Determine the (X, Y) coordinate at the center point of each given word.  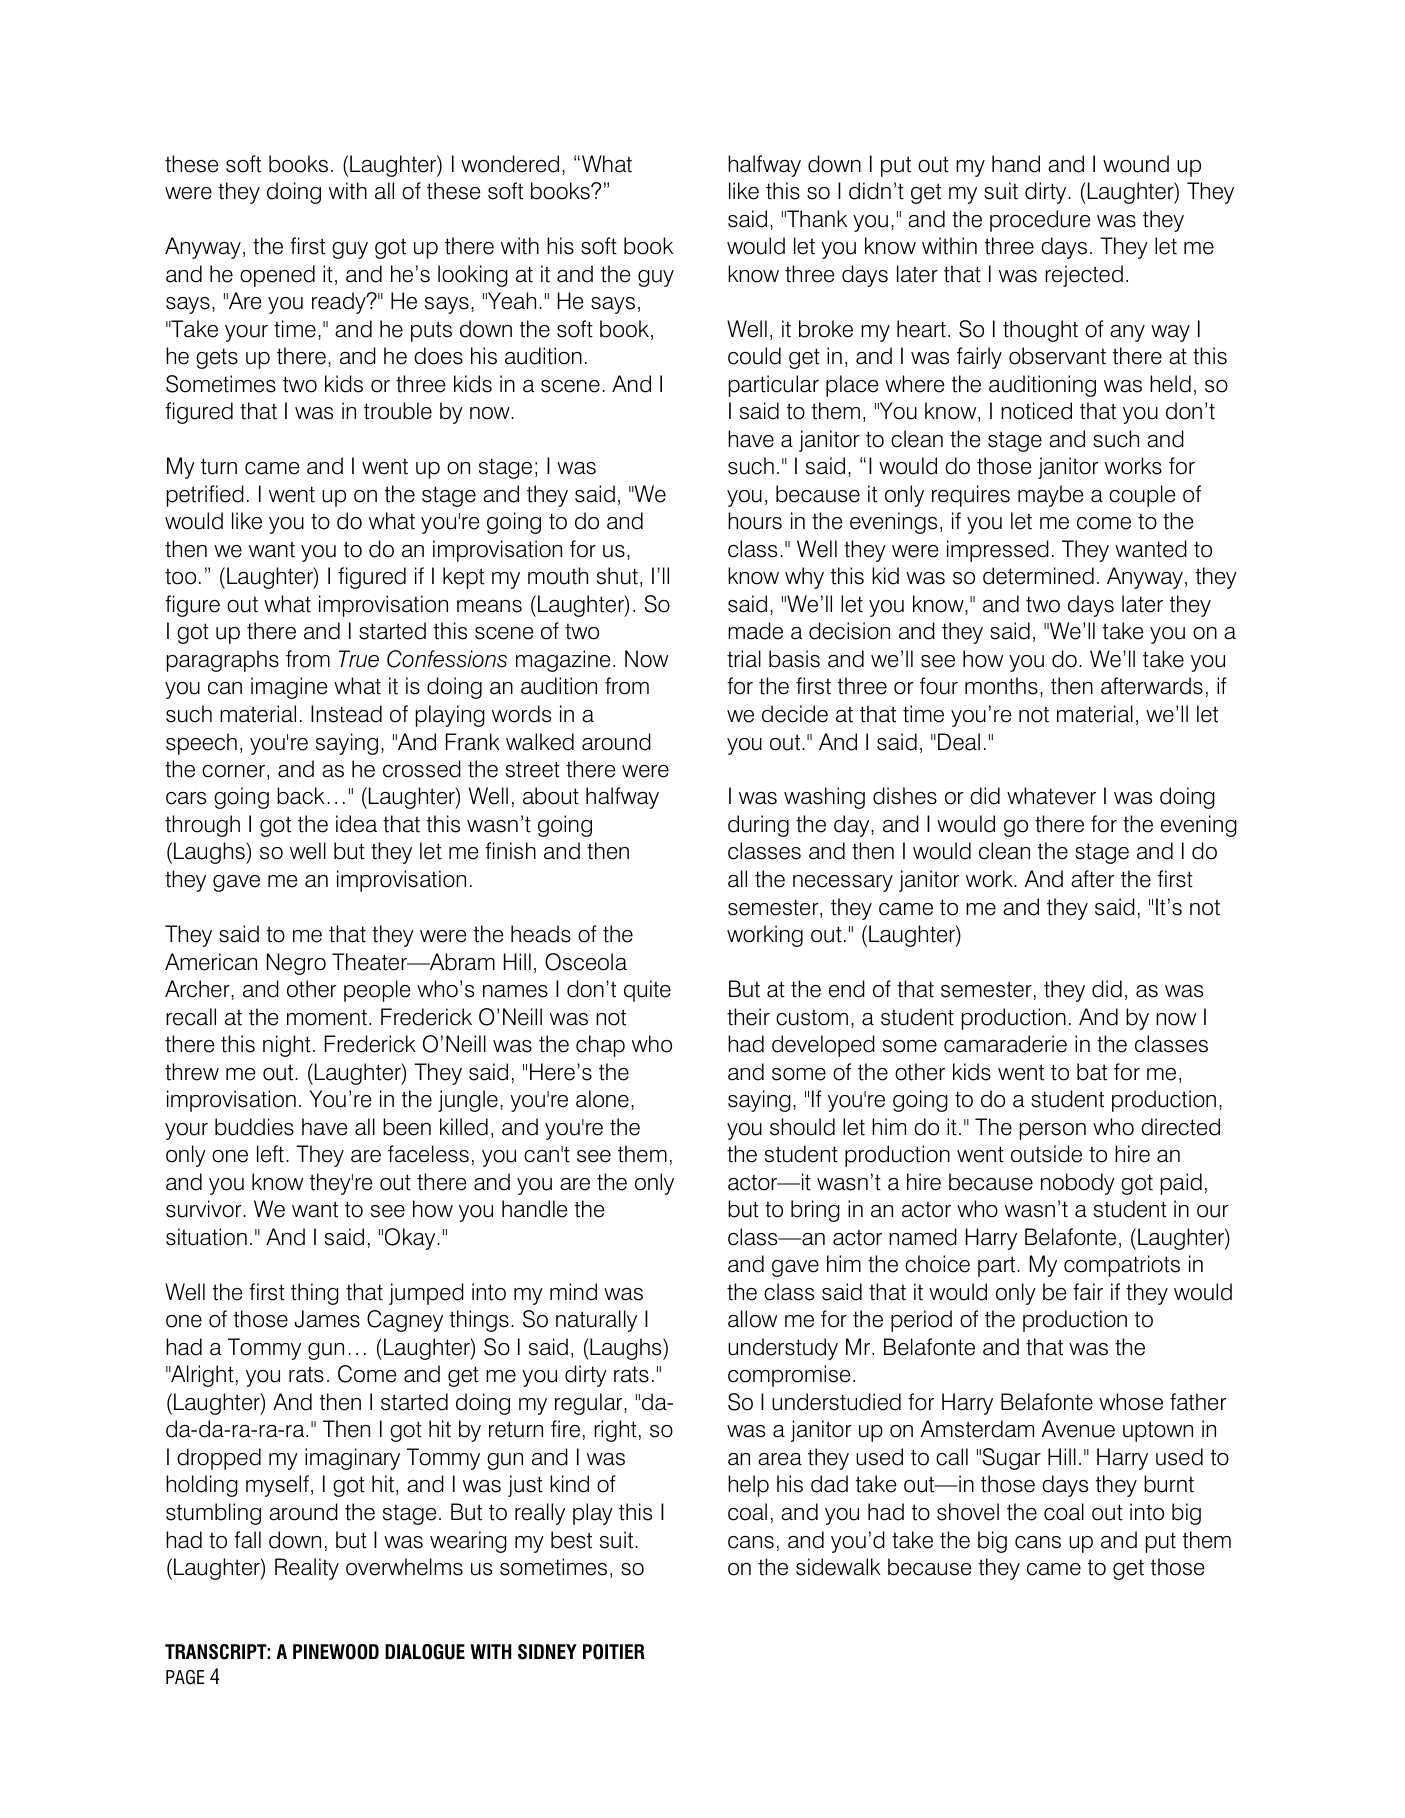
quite (647, 991)
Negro (296, 964)
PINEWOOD (336, 1652)
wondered (510, 164)
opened (277, 276)
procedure (1040, 221)
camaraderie (1005, 1044)
